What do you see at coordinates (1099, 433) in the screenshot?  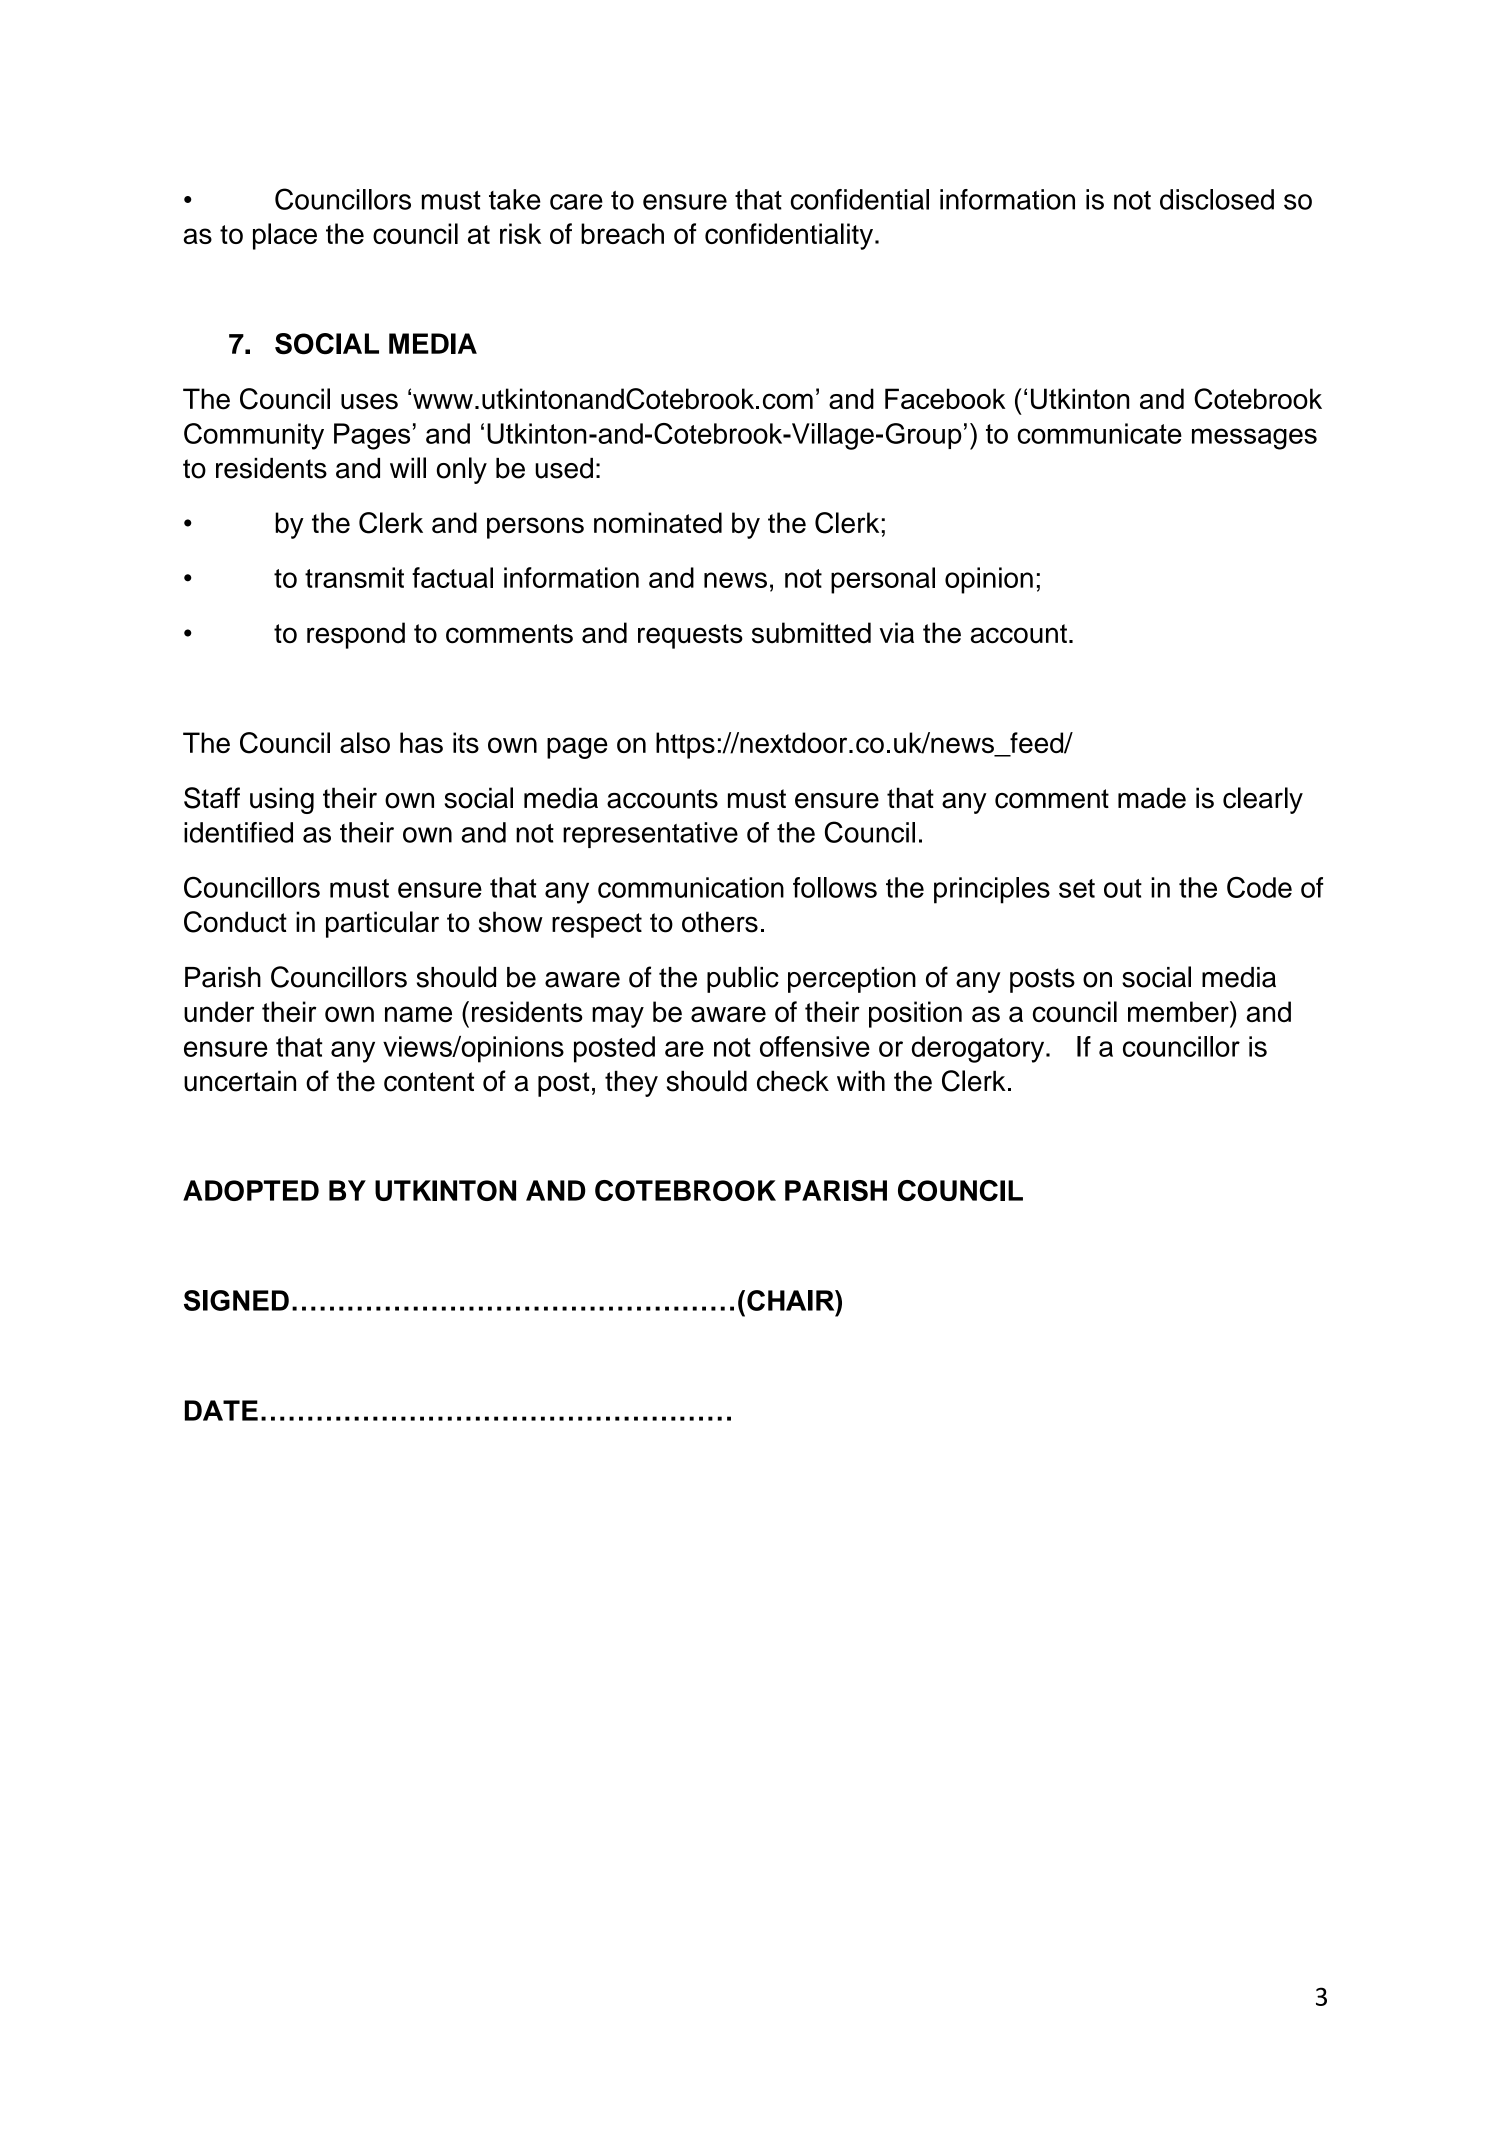 I see `communicate` at bounding box center [1099, 433].
